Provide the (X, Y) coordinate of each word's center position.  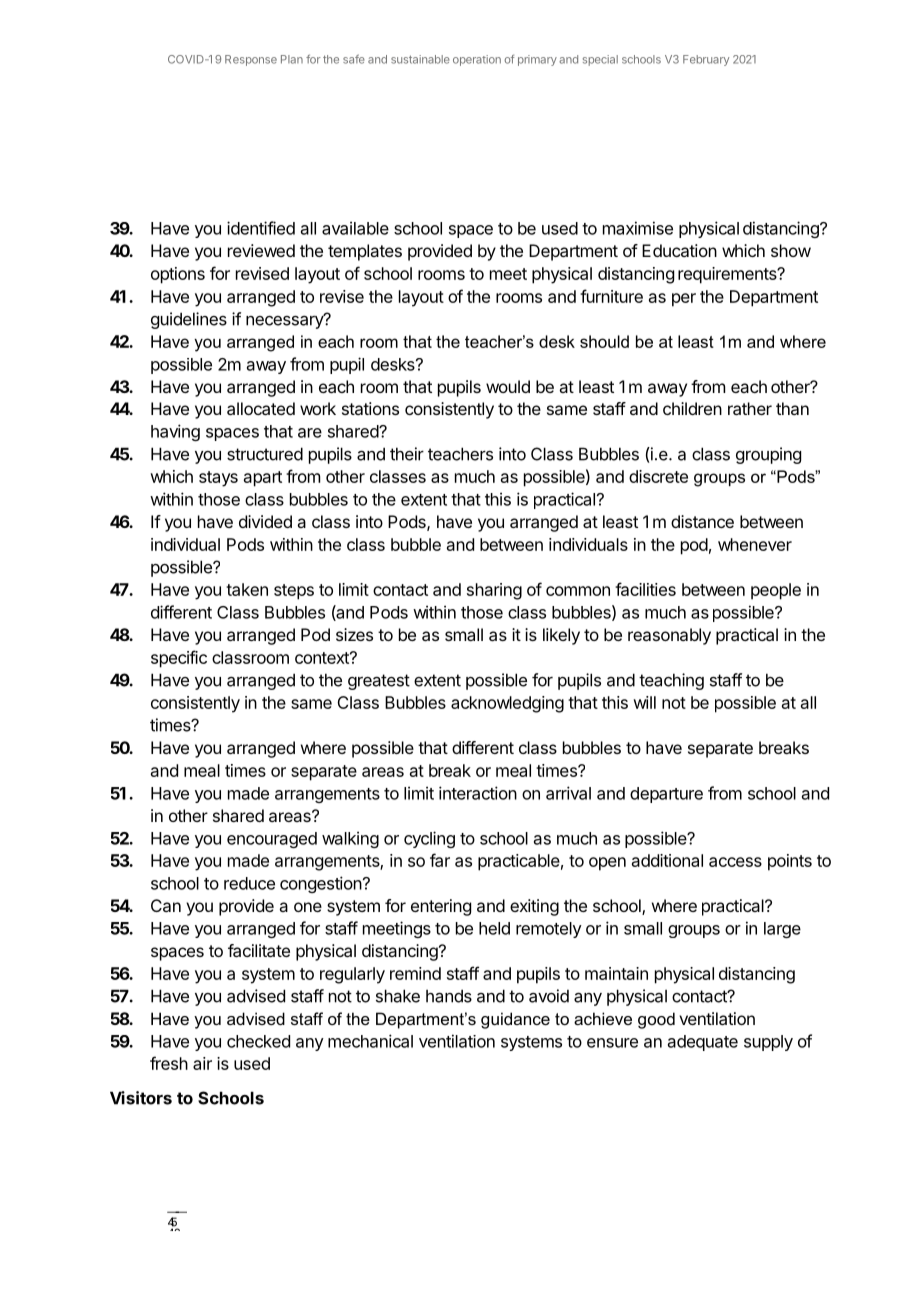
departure (666, 795)
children (692, 408)
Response (251, 60)
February (706, 60)
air (202, 1063)
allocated (261, 408)
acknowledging (507, 704)
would (508, 386)
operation (477, 60)
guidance (515, 1020)
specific (179, 659)
